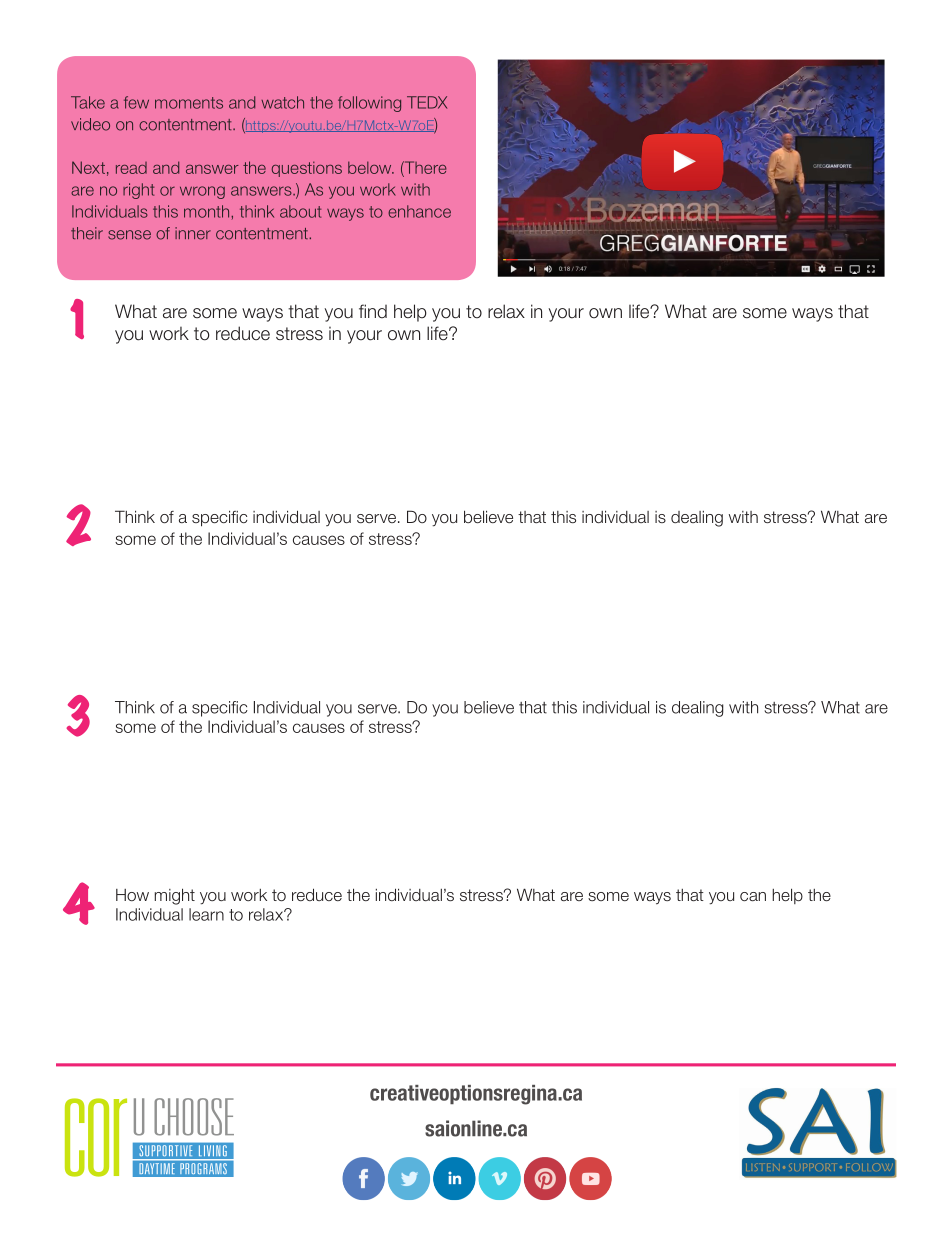 The height and width of the screenshot is (1233, 952). I want to click on TEDX, so click(427, 102).
